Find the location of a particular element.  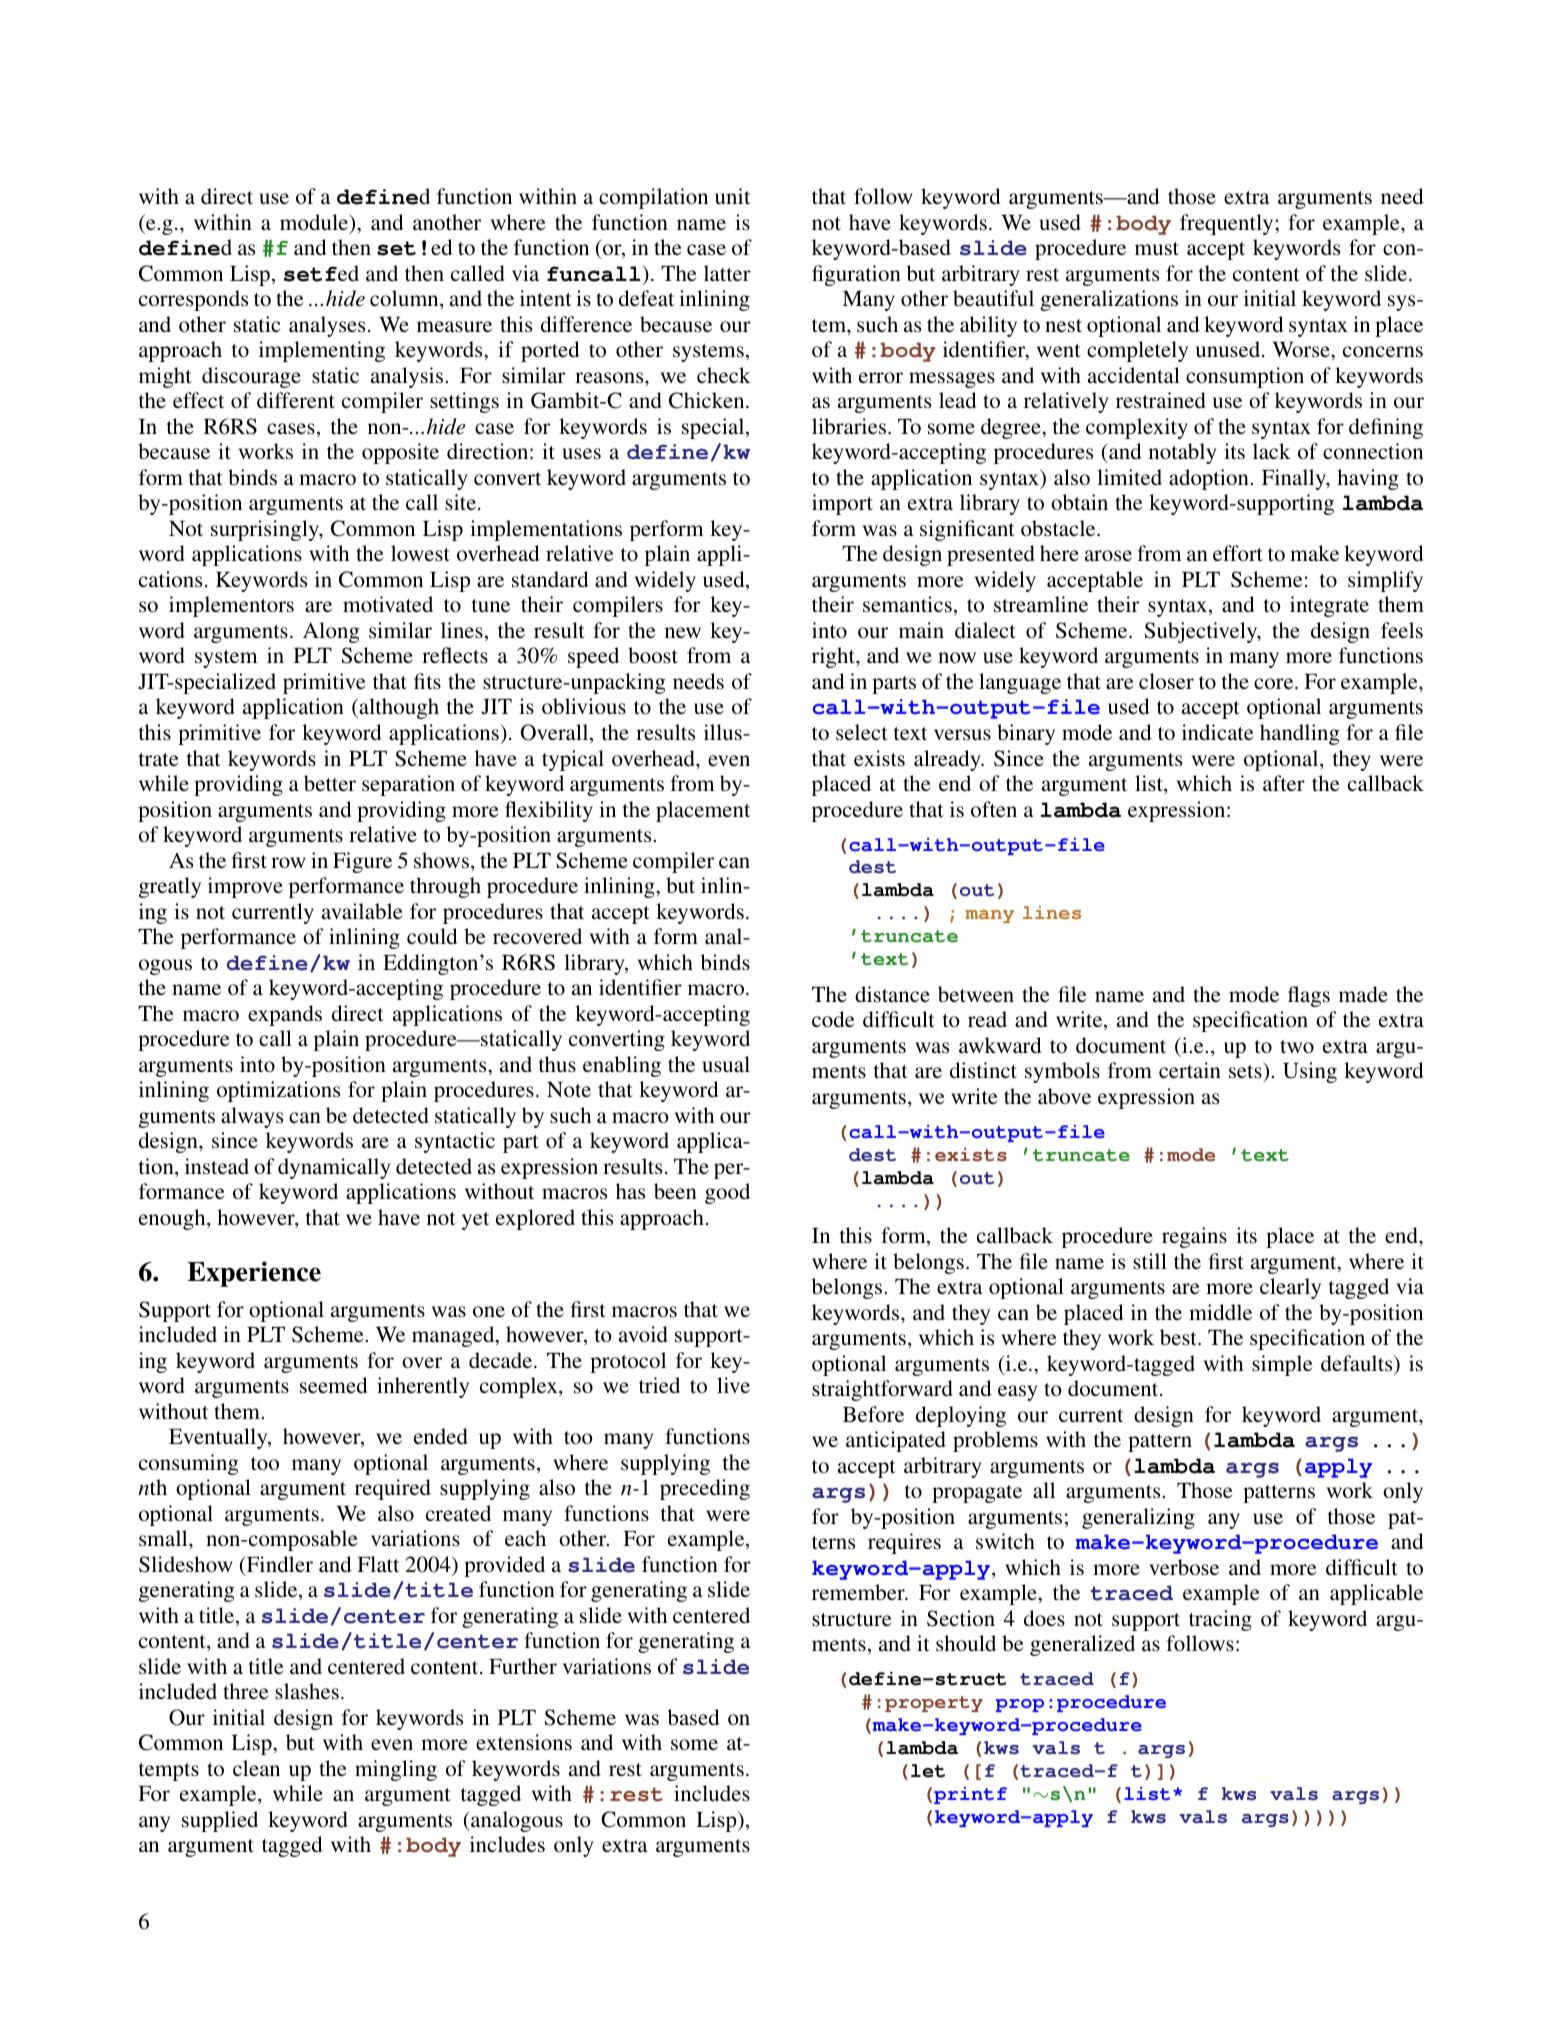

module is located at coordinates (315, 223).
